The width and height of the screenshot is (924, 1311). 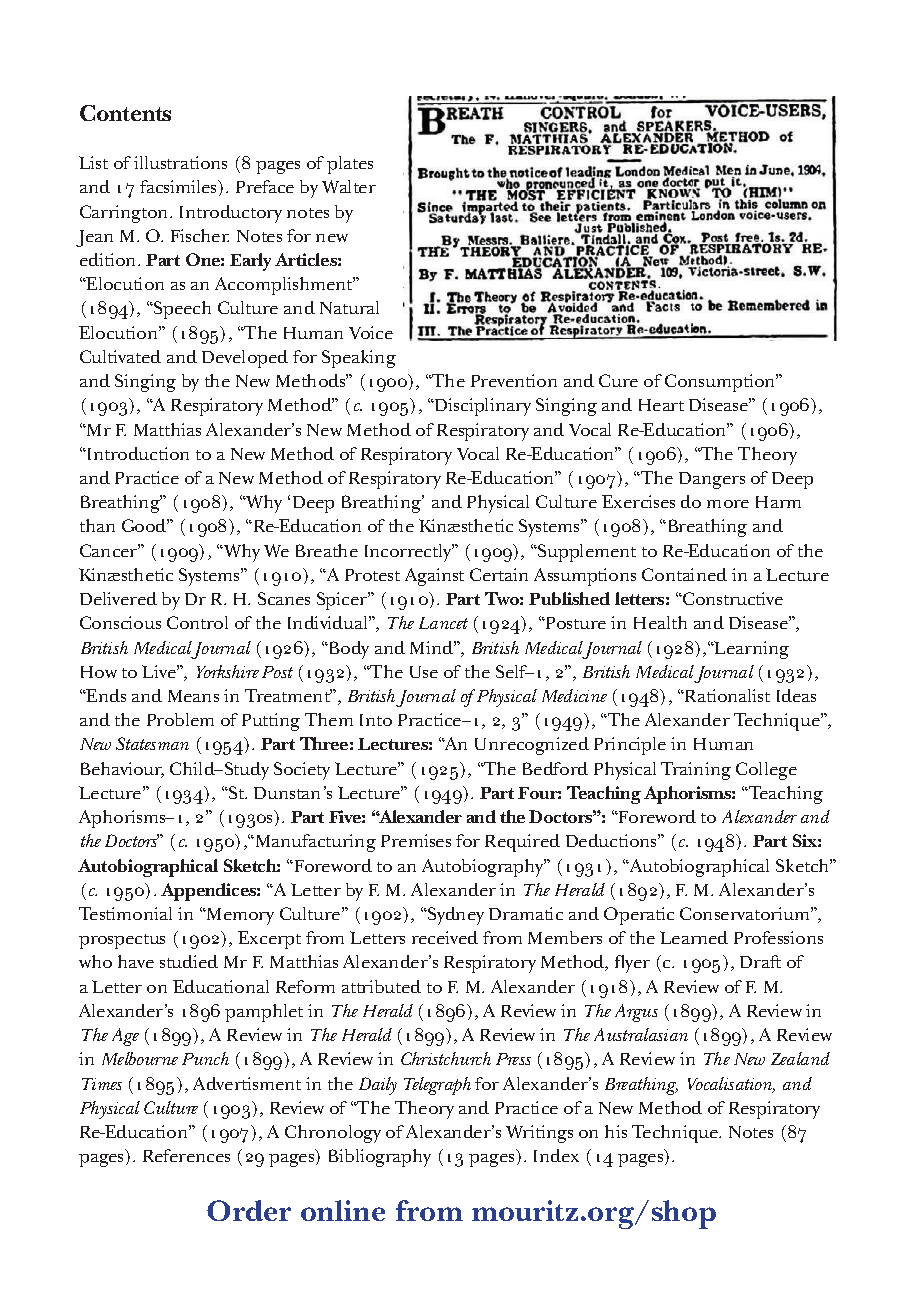 I want to click on Means, so click(x=193, y=696).
